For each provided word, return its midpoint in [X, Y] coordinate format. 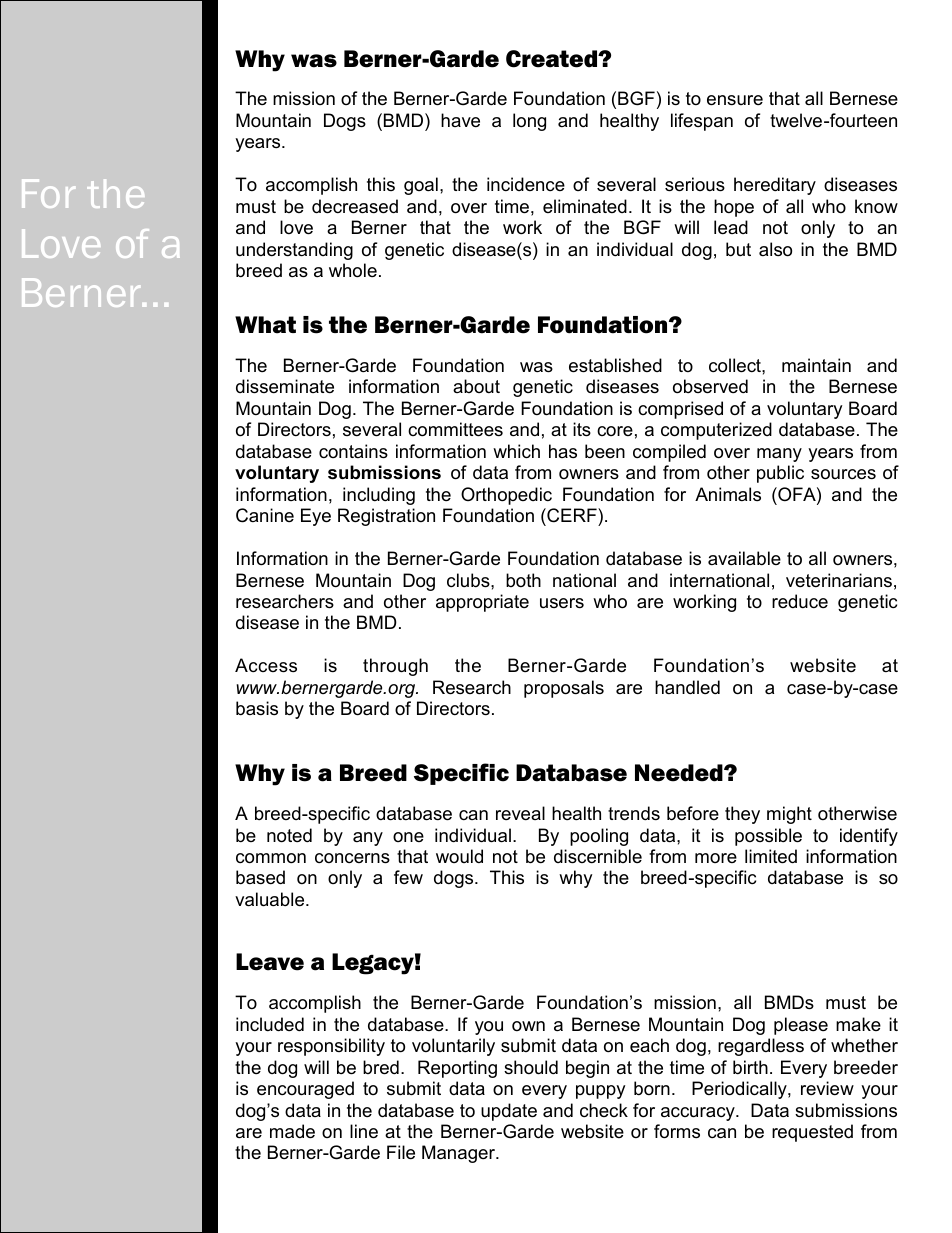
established [615, 365]
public [780, 474]
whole [353, 270]
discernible [598, 856]
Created [553, 59]
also [775, 249]
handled [687, 687]
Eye [316, 517]
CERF [572, 515]
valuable [271, 899]
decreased [355, 206]
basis [257, 708]
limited [771, 856]
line [364, 1131]
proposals [564, 689]
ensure [735, 100]
